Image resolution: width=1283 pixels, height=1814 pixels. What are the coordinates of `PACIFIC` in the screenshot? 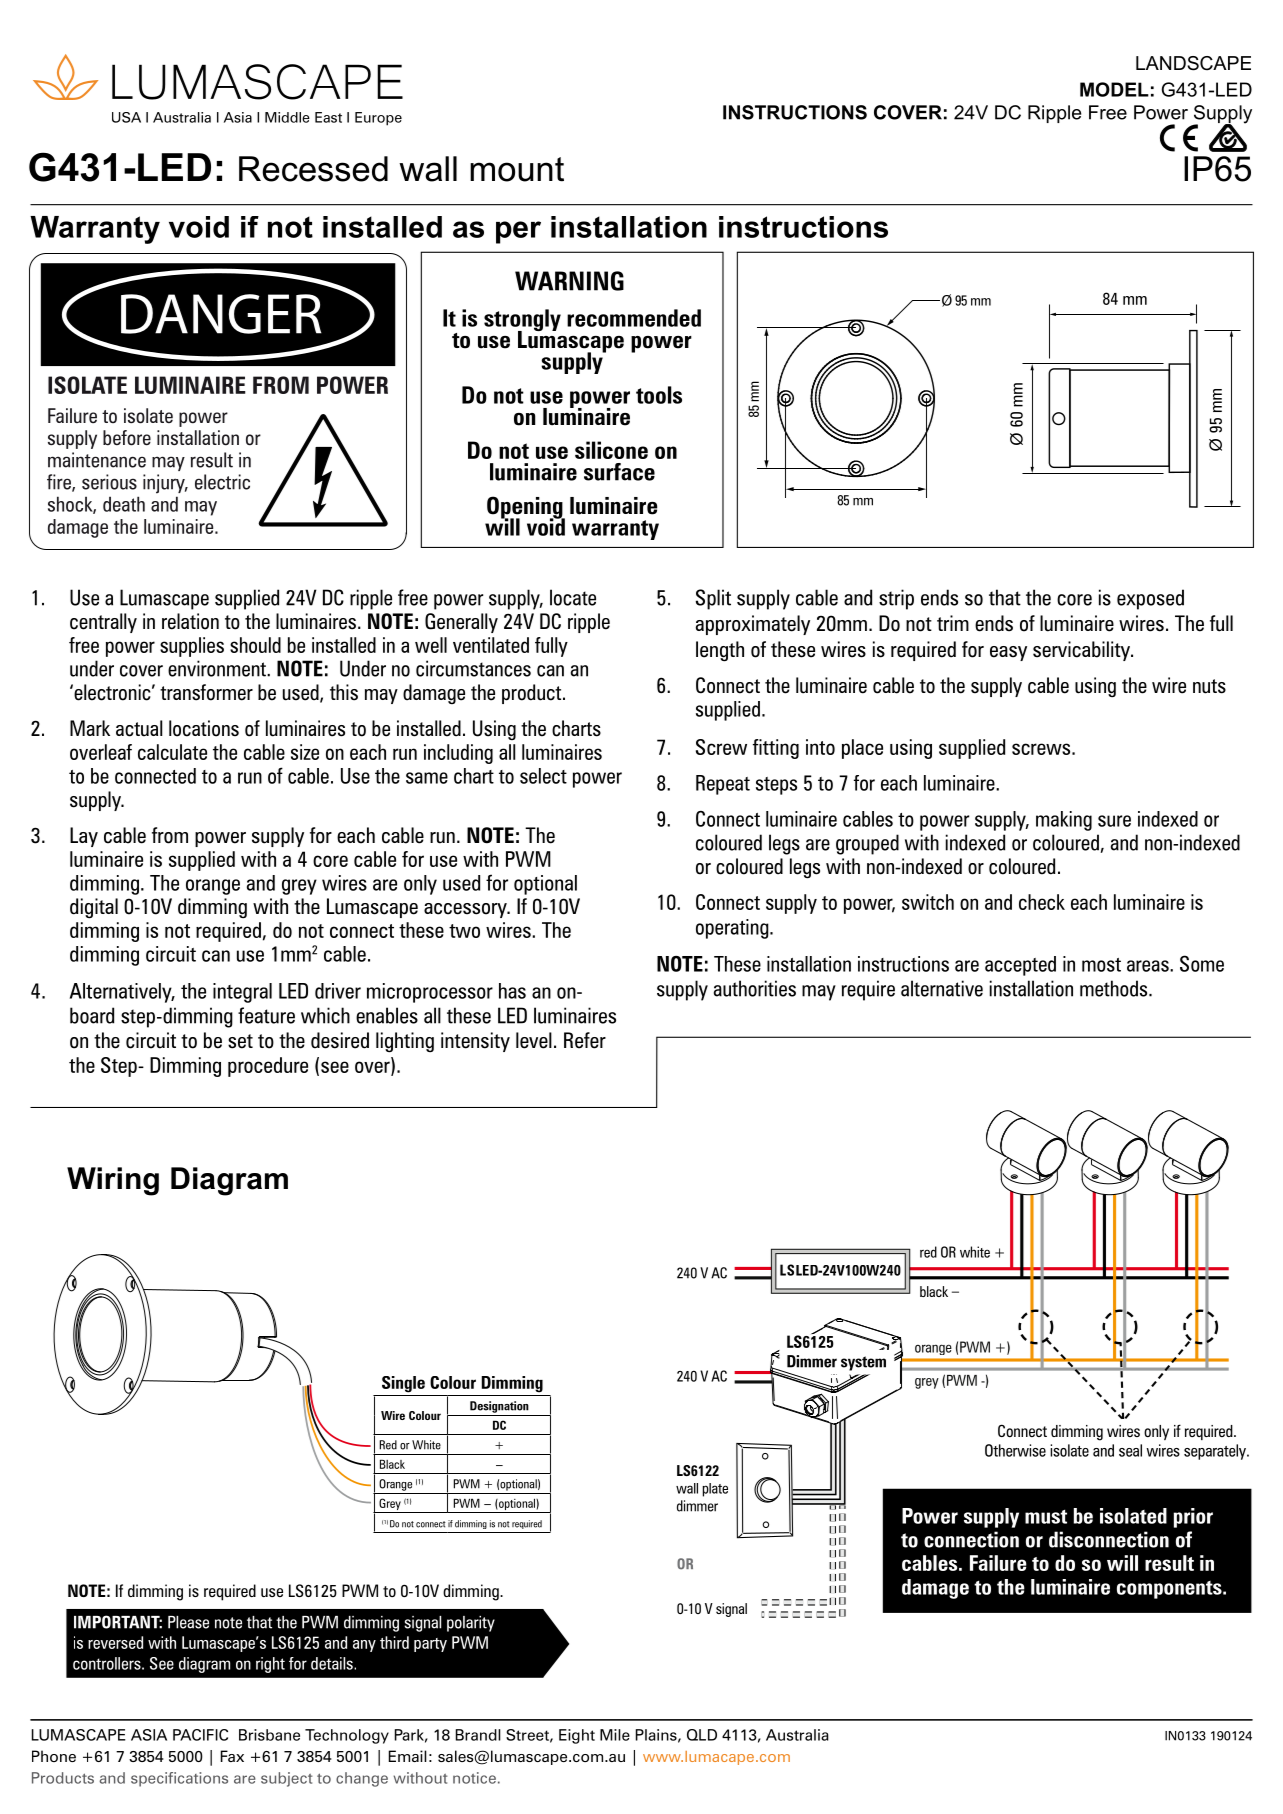 It's located at (200, 1735).
